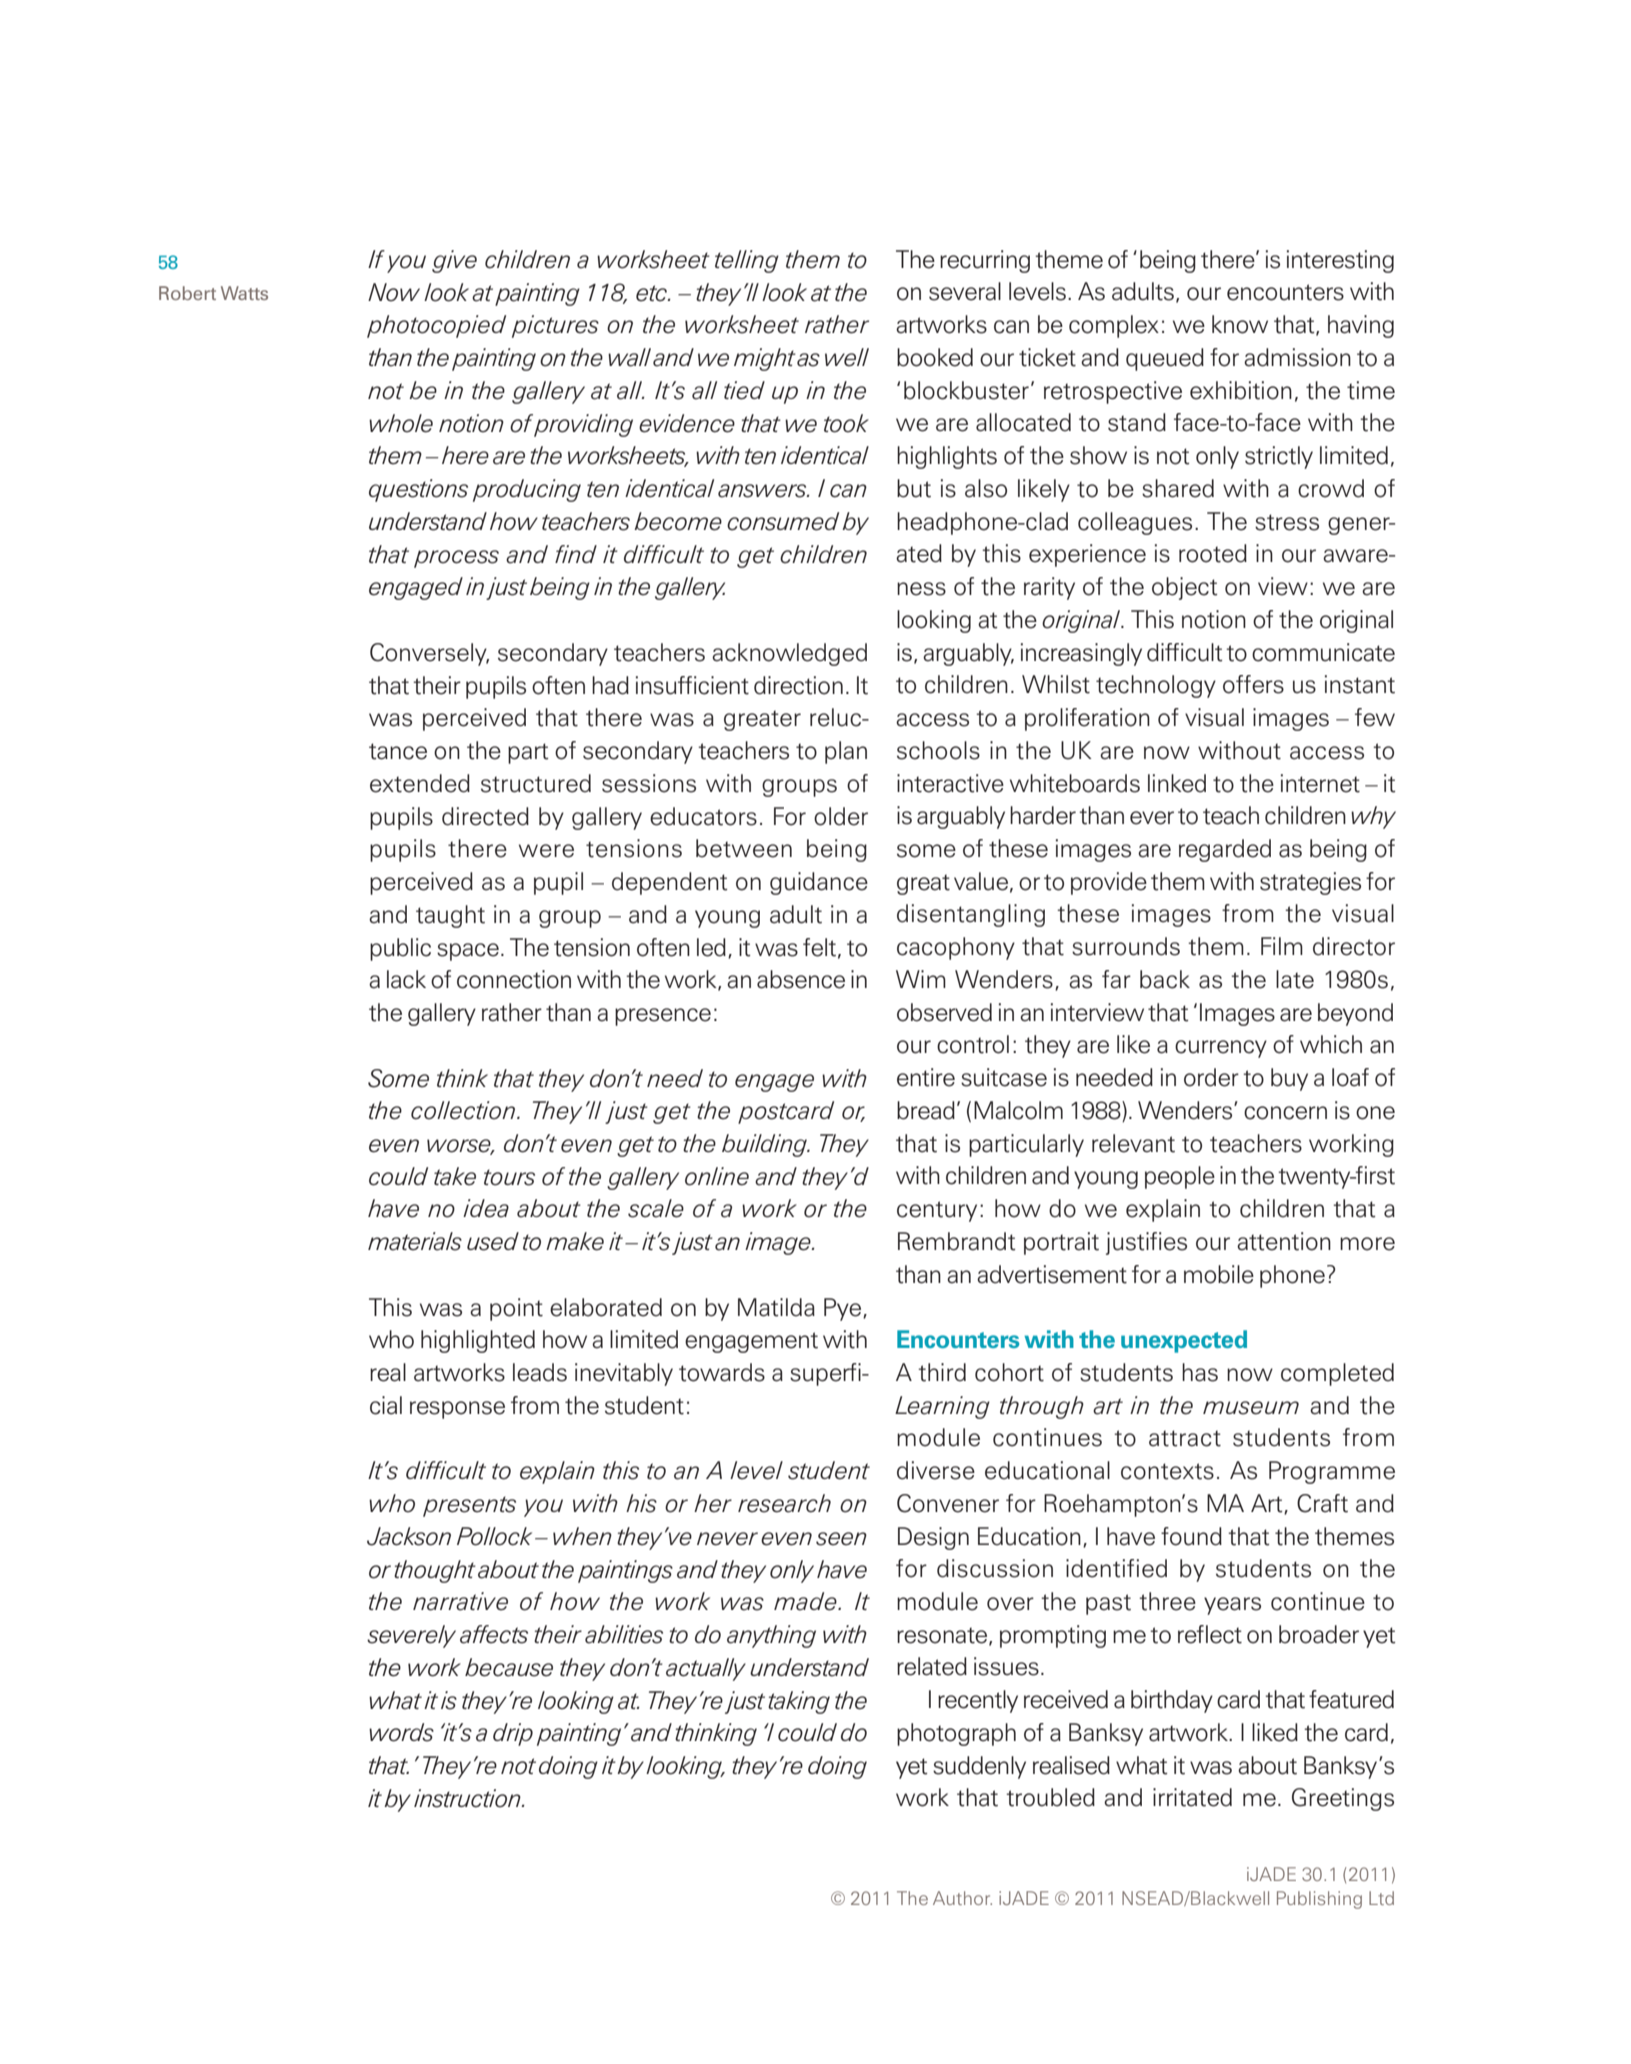 This document has height=2064, width=1631. I want to click on research, so click(784, 1503).
